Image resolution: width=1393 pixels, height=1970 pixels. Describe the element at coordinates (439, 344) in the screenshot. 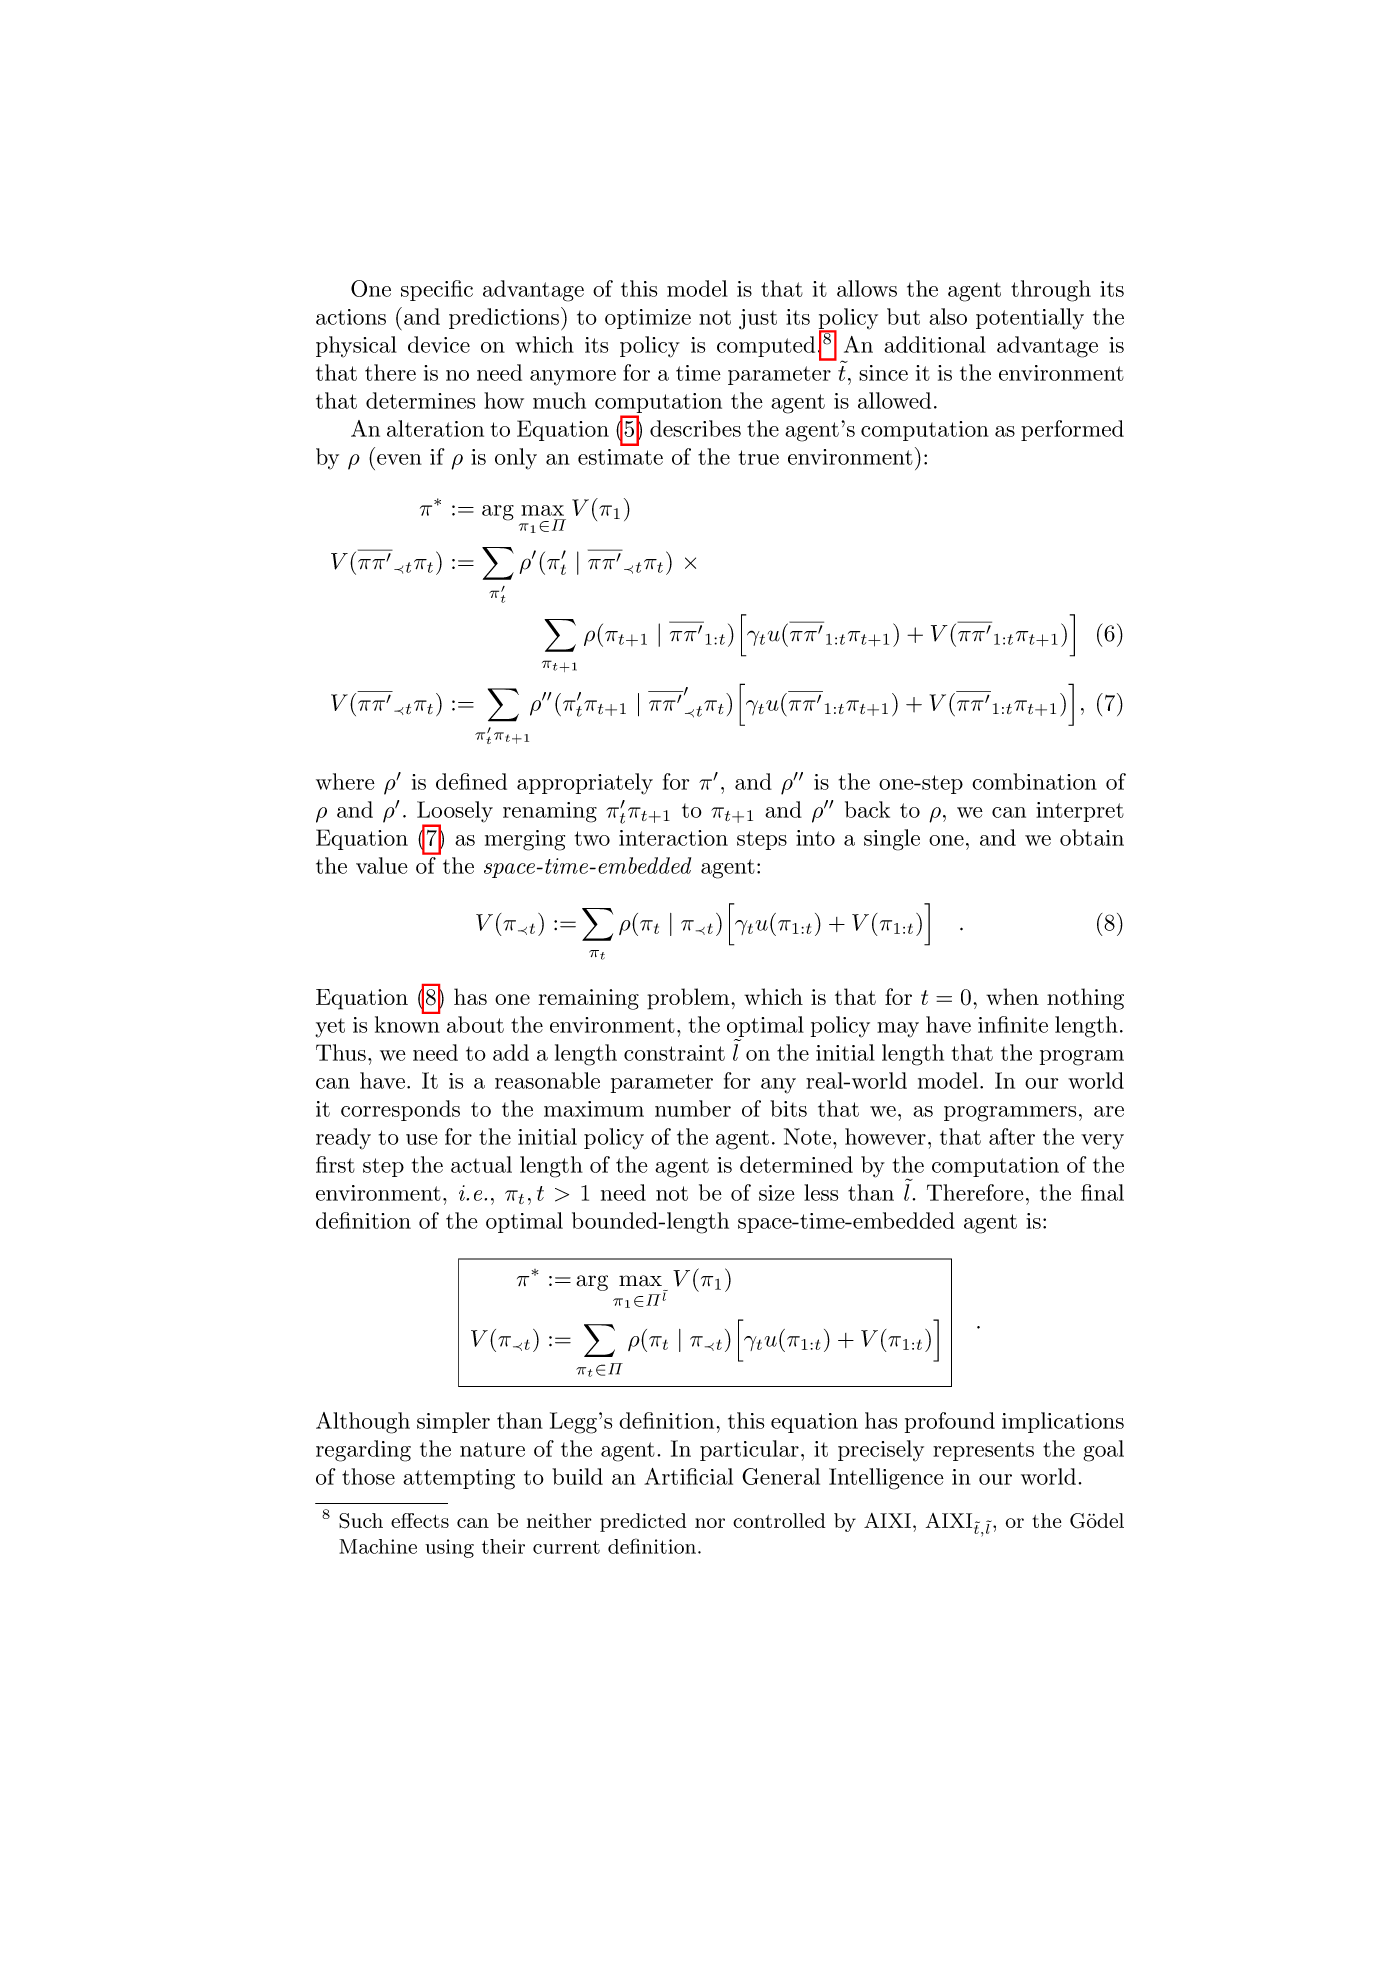

I see `device` at that location.
